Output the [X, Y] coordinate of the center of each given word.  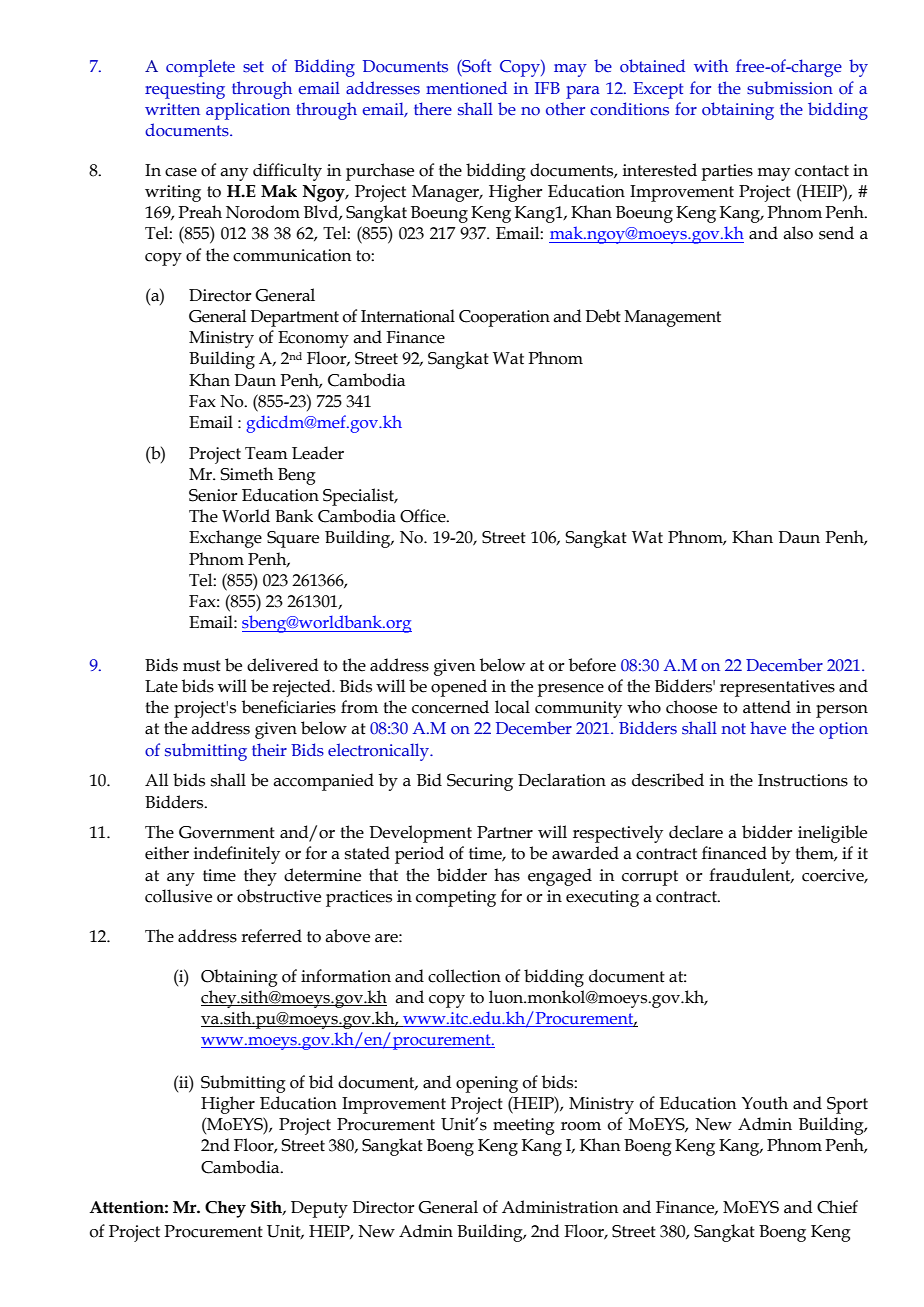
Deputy [319, 1209]
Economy [313, 339]
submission [790, 88]
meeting [524, 1126]
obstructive [279, 896]
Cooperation [504, 318]
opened [459, 688]
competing [456, 898]
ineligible [832, 834]
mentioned [466, 87]
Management [673, 318]
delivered [282, 665]
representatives [777, 688]
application [248, 111]
